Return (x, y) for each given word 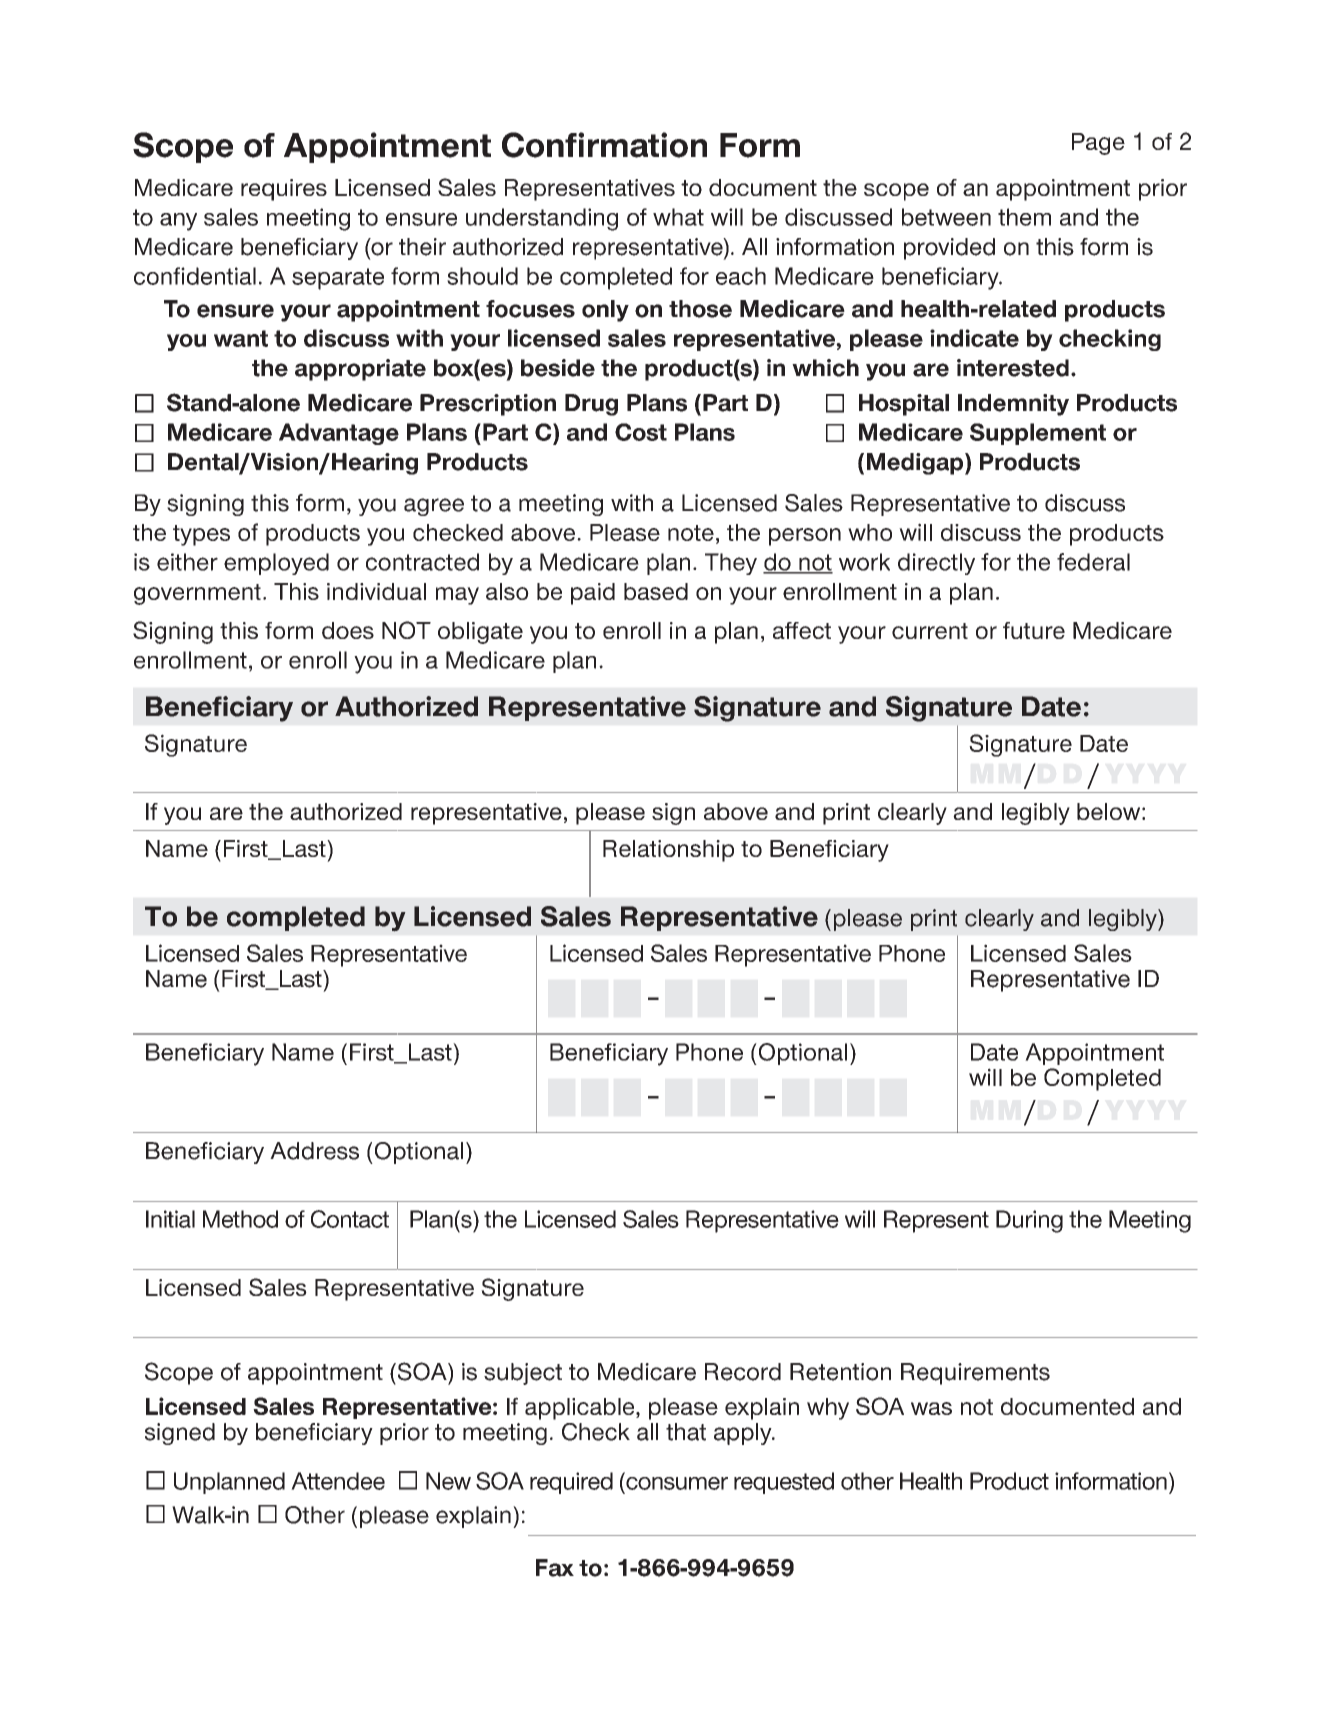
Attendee (338, 1481)
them (1024, 217)
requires (284, 190)
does (348, 630)
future (1034, 630)
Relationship (668, 851)
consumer (677, 1483)
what (678, 217)
